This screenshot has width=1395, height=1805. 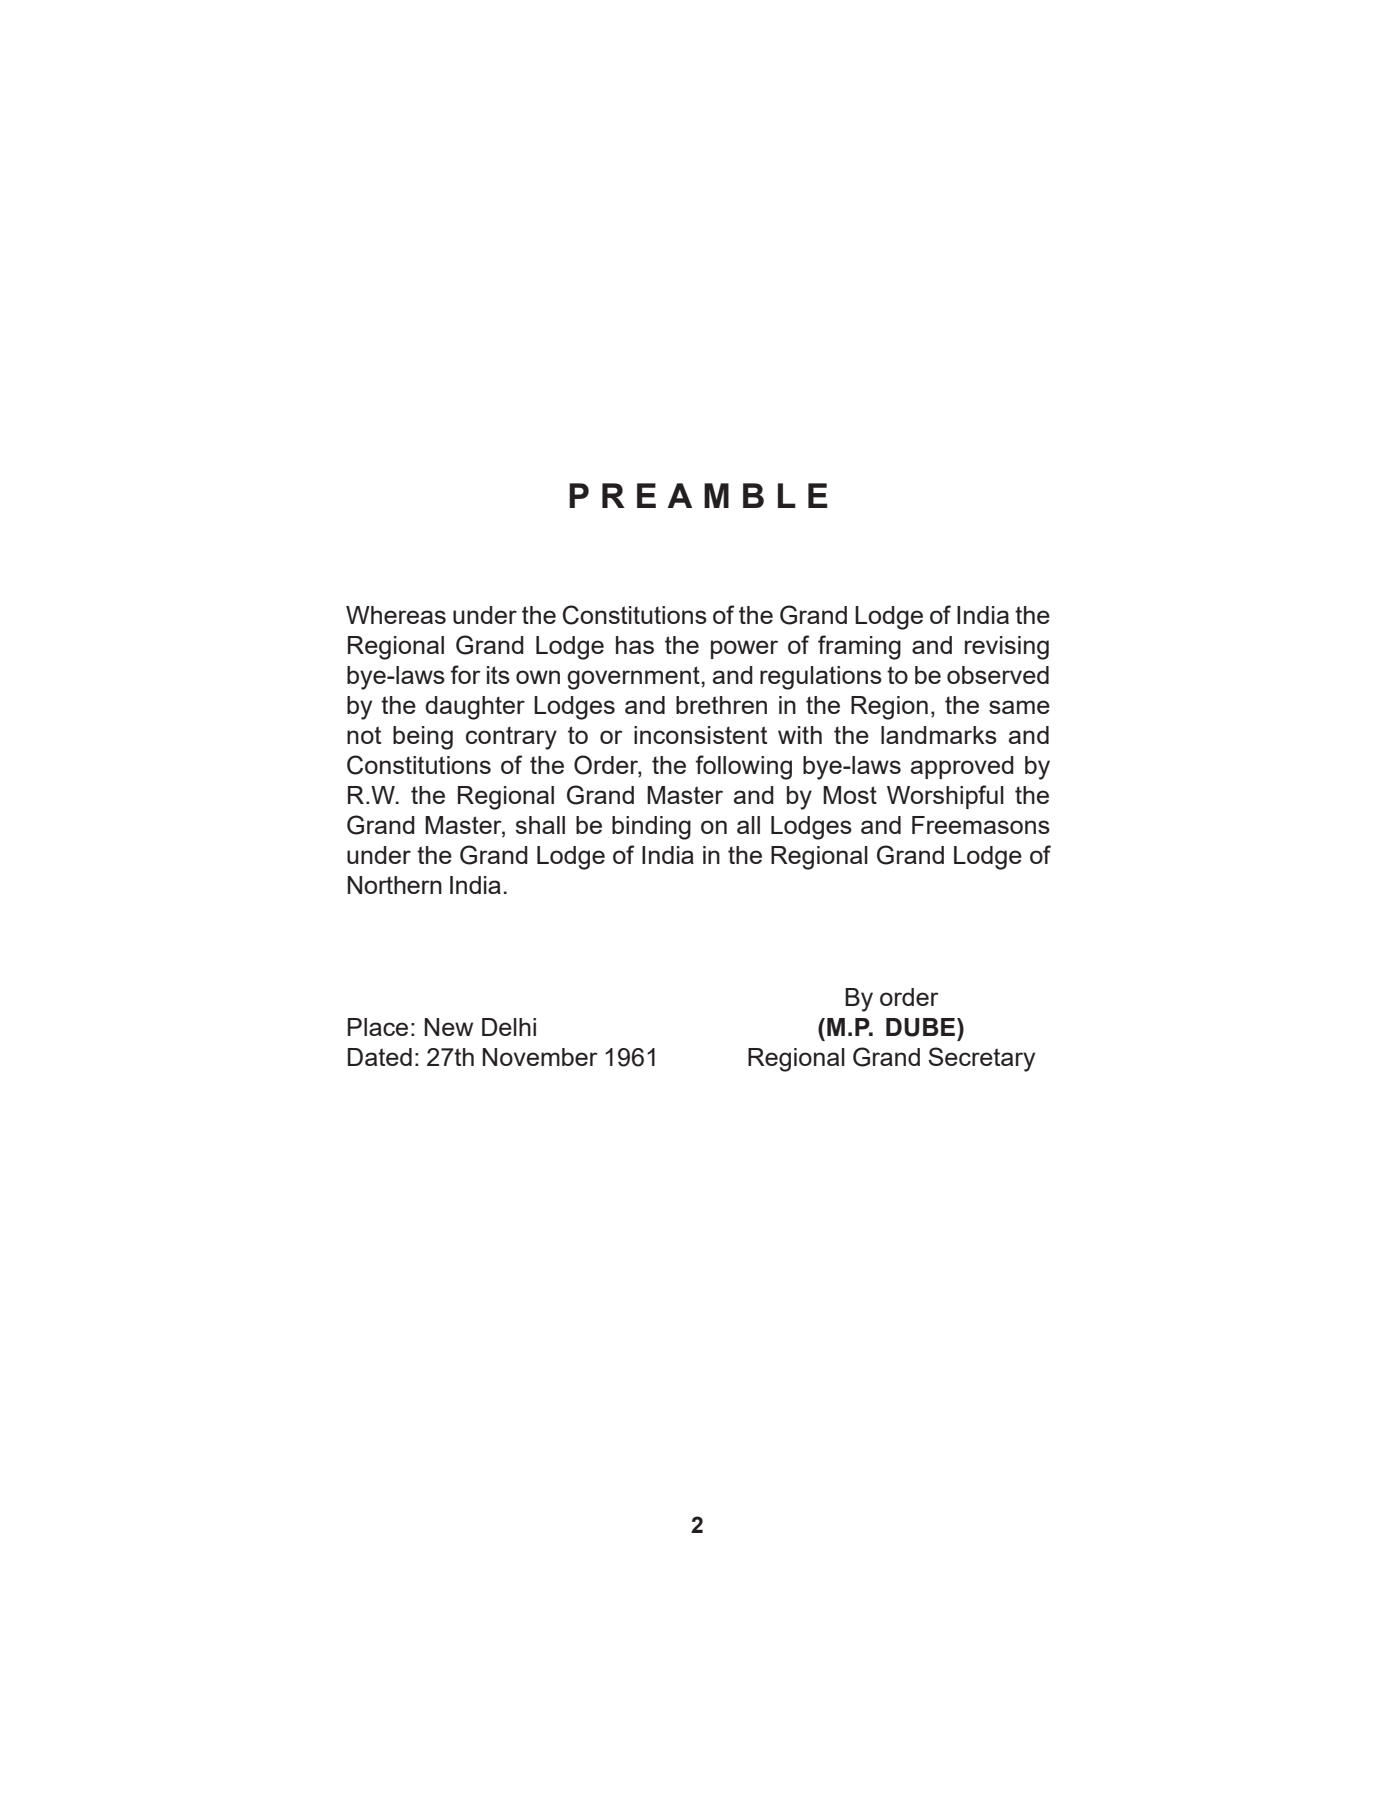 I want to click on Whereas, so click(x=396, y=615).
